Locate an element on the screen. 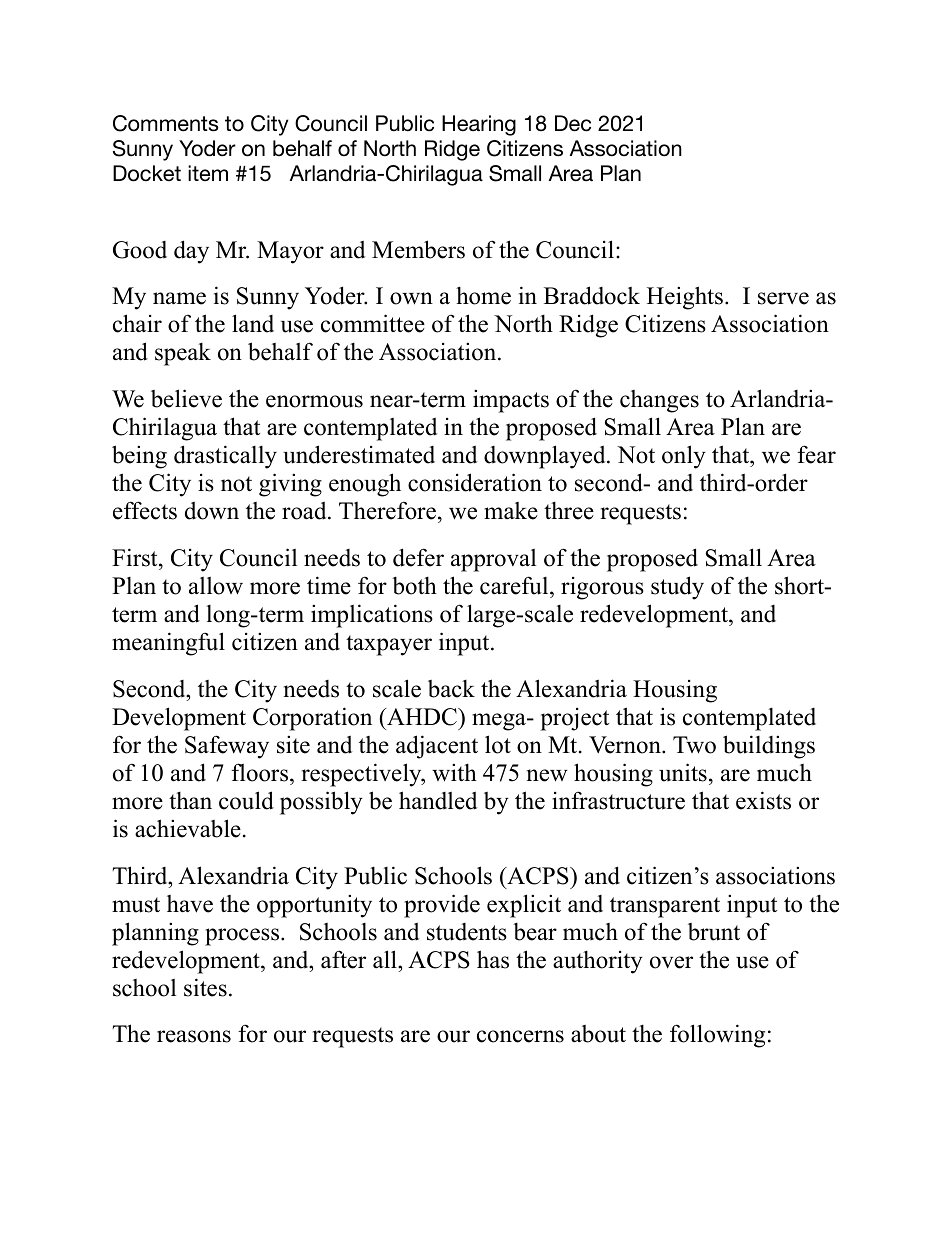  Hearing is located at coordinates (479, 125).
